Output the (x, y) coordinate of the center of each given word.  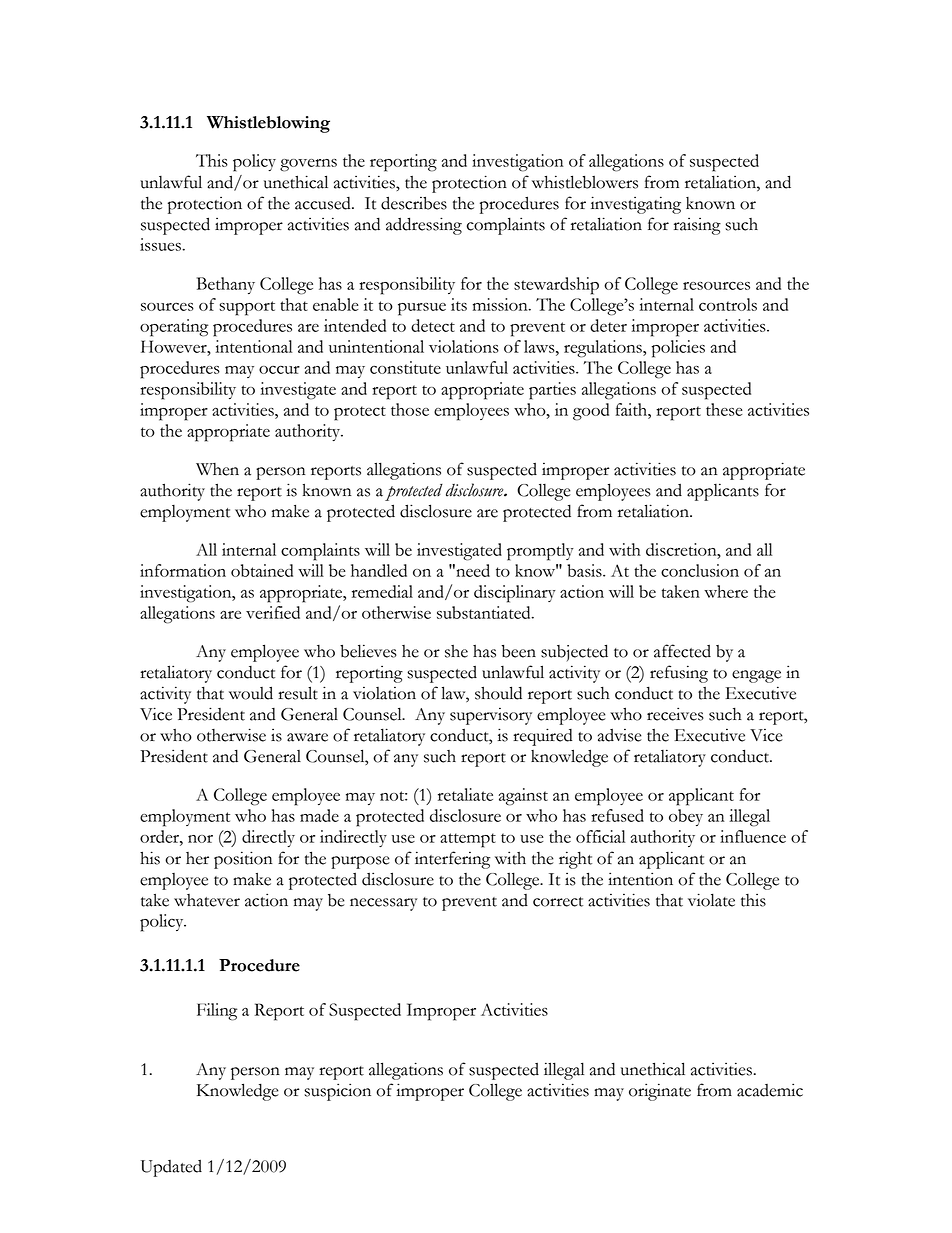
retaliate (465, 794)
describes (414, 203)
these (724, 409)
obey (686, 817)
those (410, 409)
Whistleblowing (268, 124)
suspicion (337, 1092)
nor (200, 839)
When (217, 469)
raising (697, 226)
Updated (171, 1168)
